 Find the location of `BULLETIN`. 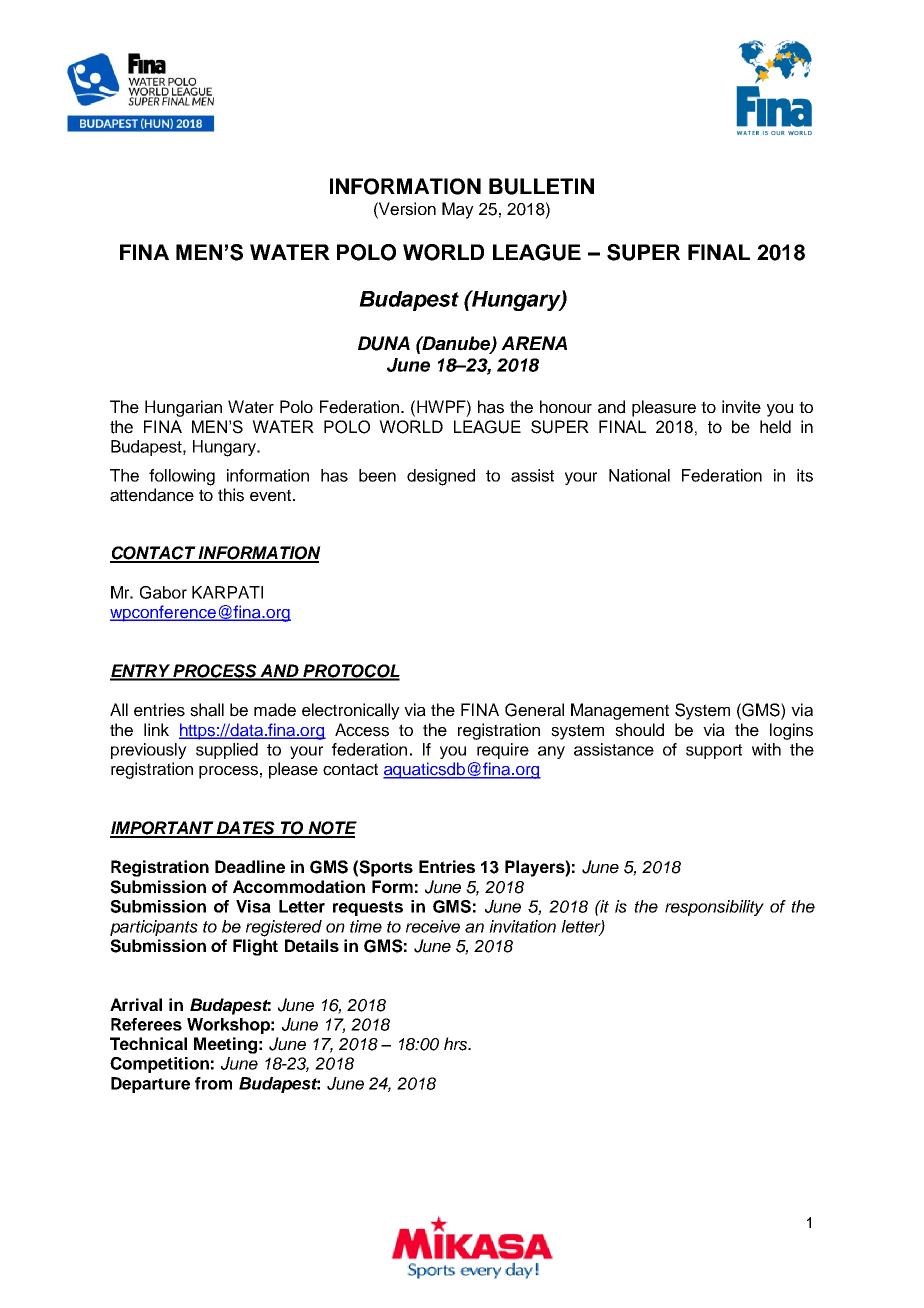

BULLETIN is located at coordinates (541, 186).
